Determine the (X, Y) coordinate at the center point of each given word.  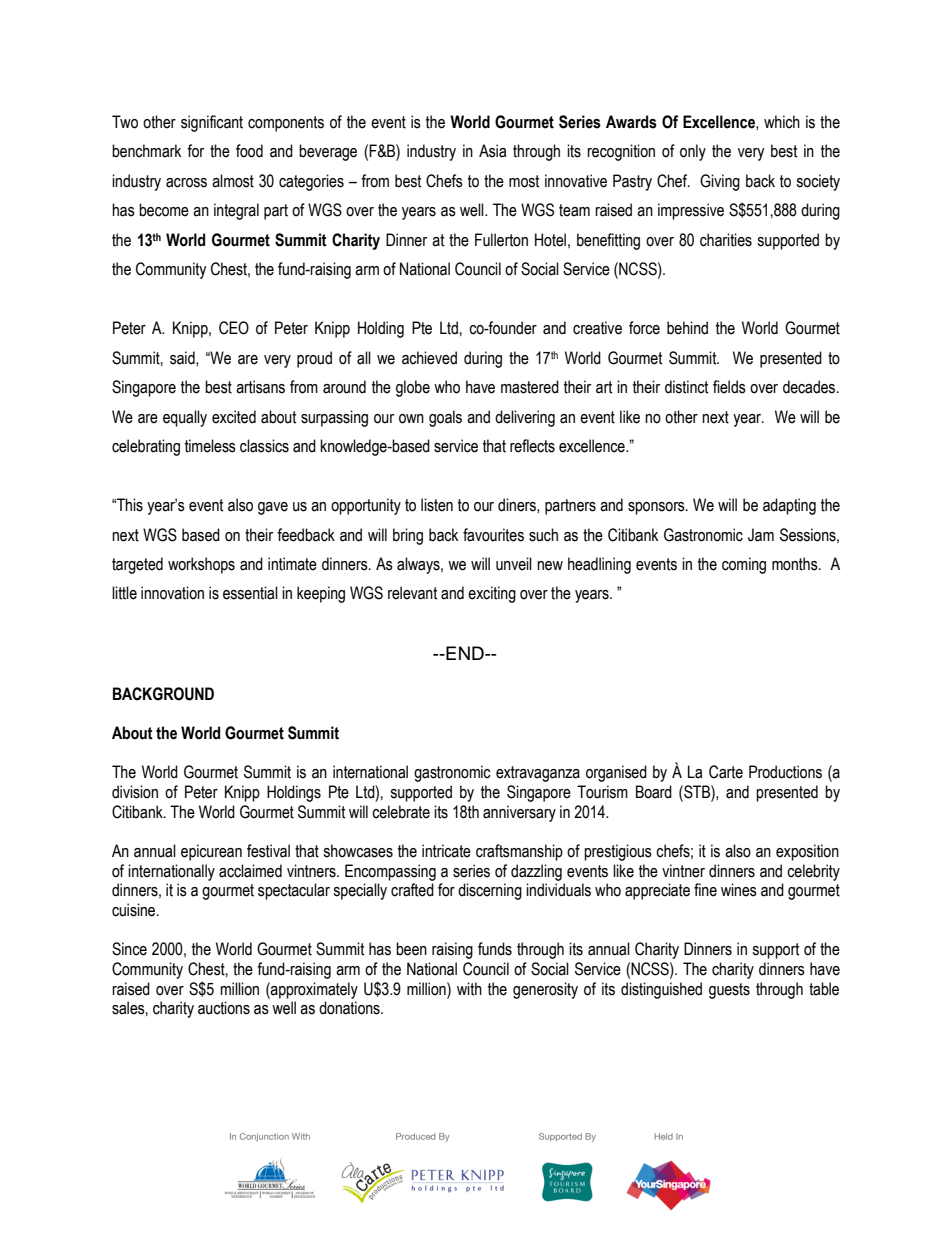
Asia (492, 151)
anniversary (519, 813)
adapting (789, 506)
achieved (429, 358)
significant (212, 123)
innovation (172, 593)
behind (687, 328)
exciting (492, 594)
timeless (210, 446)
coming (744, 565)
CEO (234, 328)
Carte (726, 772)
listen (437, 505)
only (693, 152)
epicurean (211, 852)
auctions (224, 1008)
